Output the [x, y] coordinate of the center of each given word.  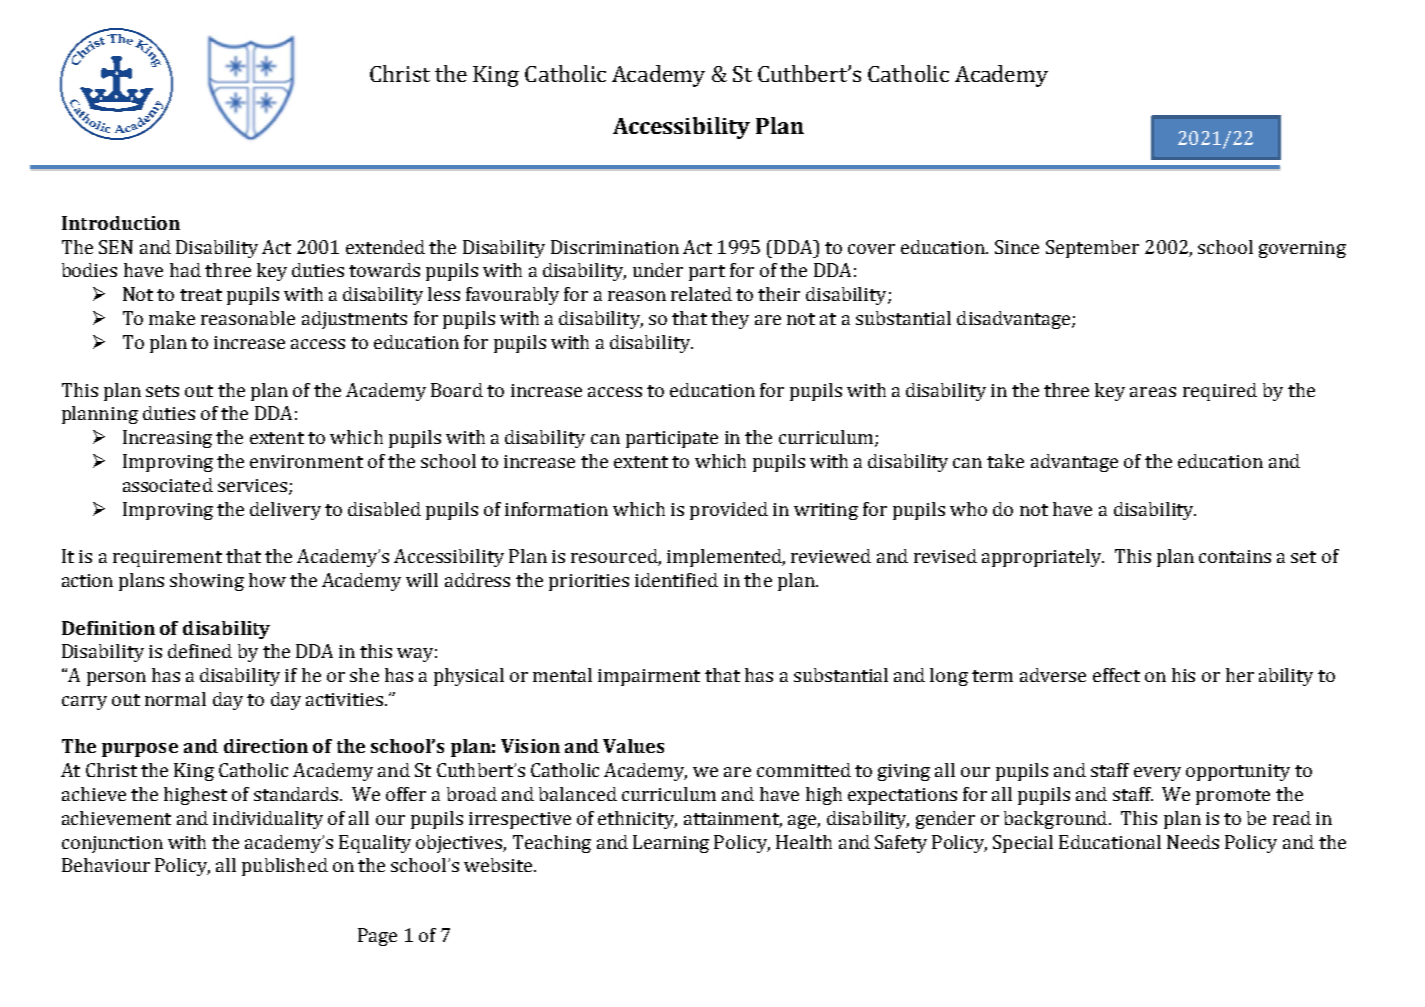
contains [1235, 556]
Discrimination [615, 247]
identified [676, 580]
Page [377, 937]
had [185, 270]
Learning [671, 844]
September [1092, 249]
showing [207, 582]
